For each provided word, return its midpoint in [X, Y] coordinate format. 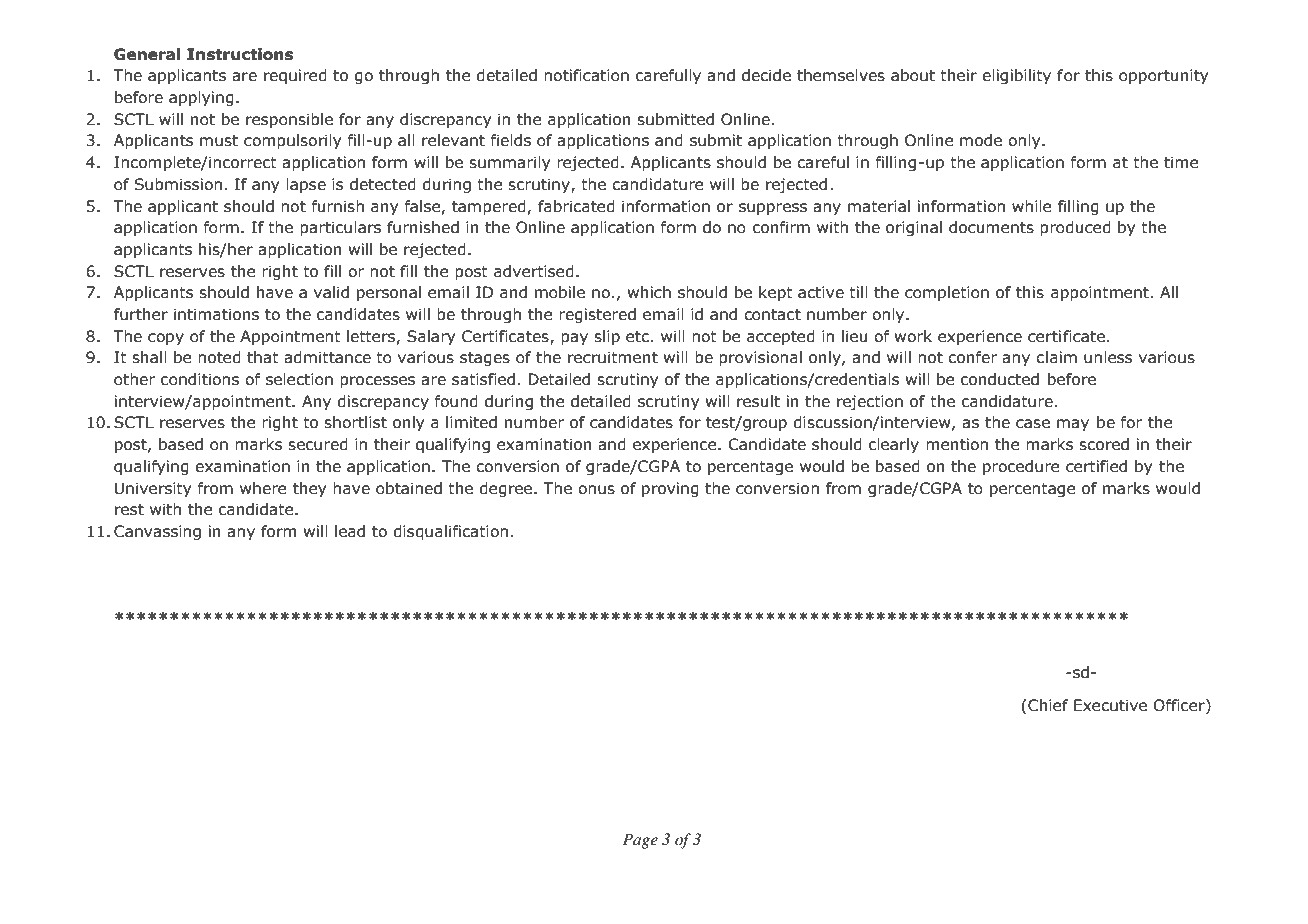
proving [670, 489]
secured [318, 444]
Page [640, 841]
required [295, 76]
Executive [1110, 705]
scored [1104, 444]
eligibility [1016, 76]
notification [586, 75]
